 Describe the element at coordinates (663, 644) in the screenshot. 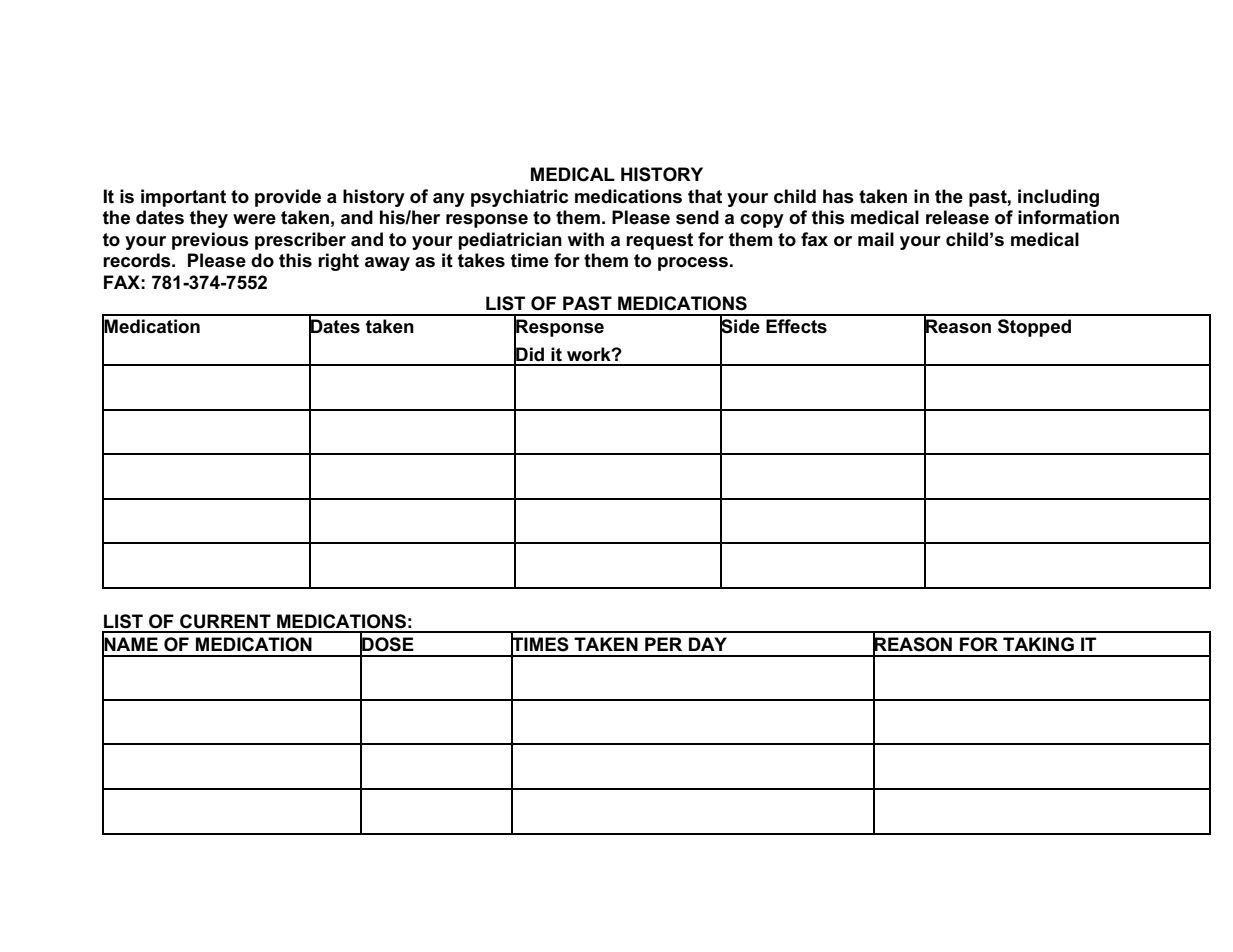

I see `PER` at that location.
